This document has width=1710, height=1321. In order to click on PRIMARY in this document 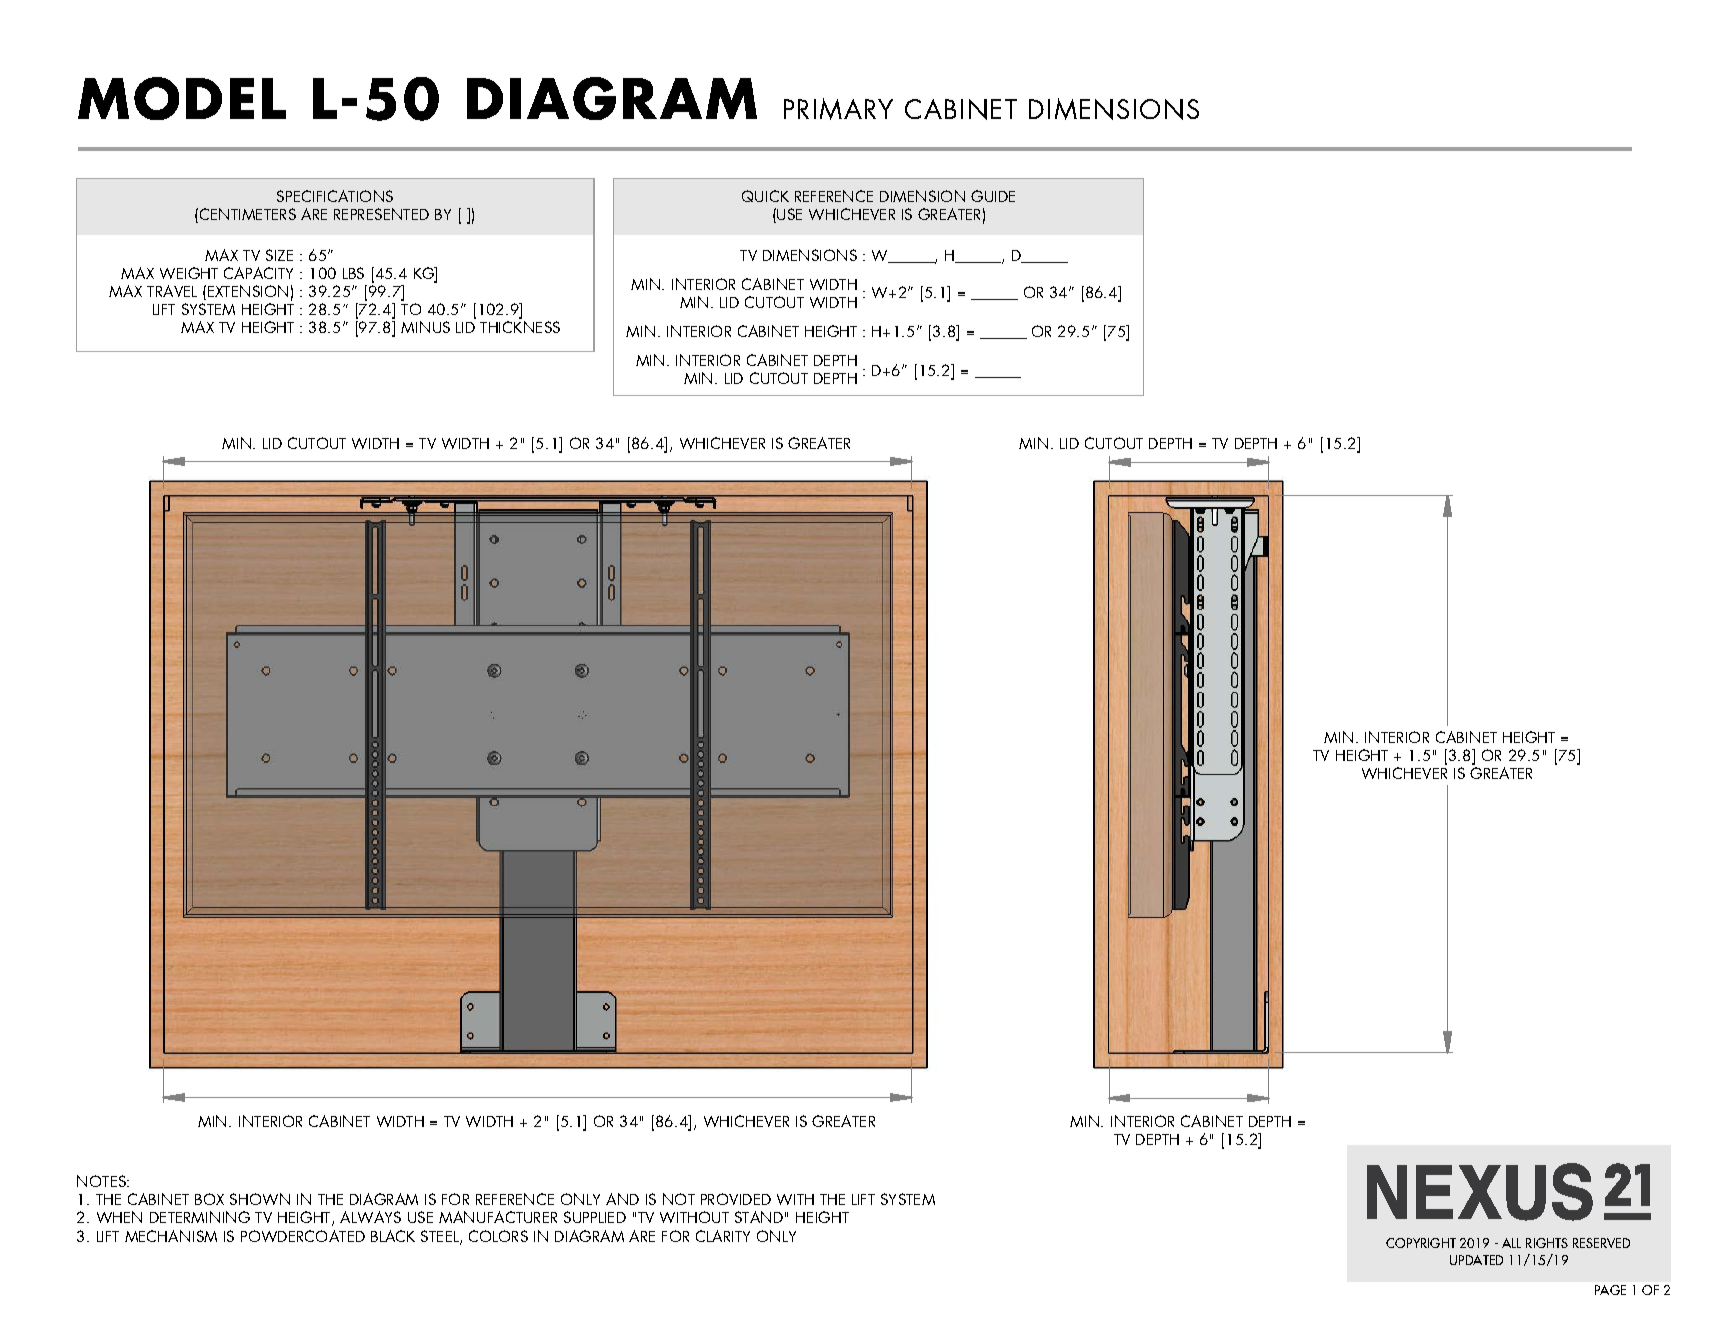, I will do `click(838, 109)`.
